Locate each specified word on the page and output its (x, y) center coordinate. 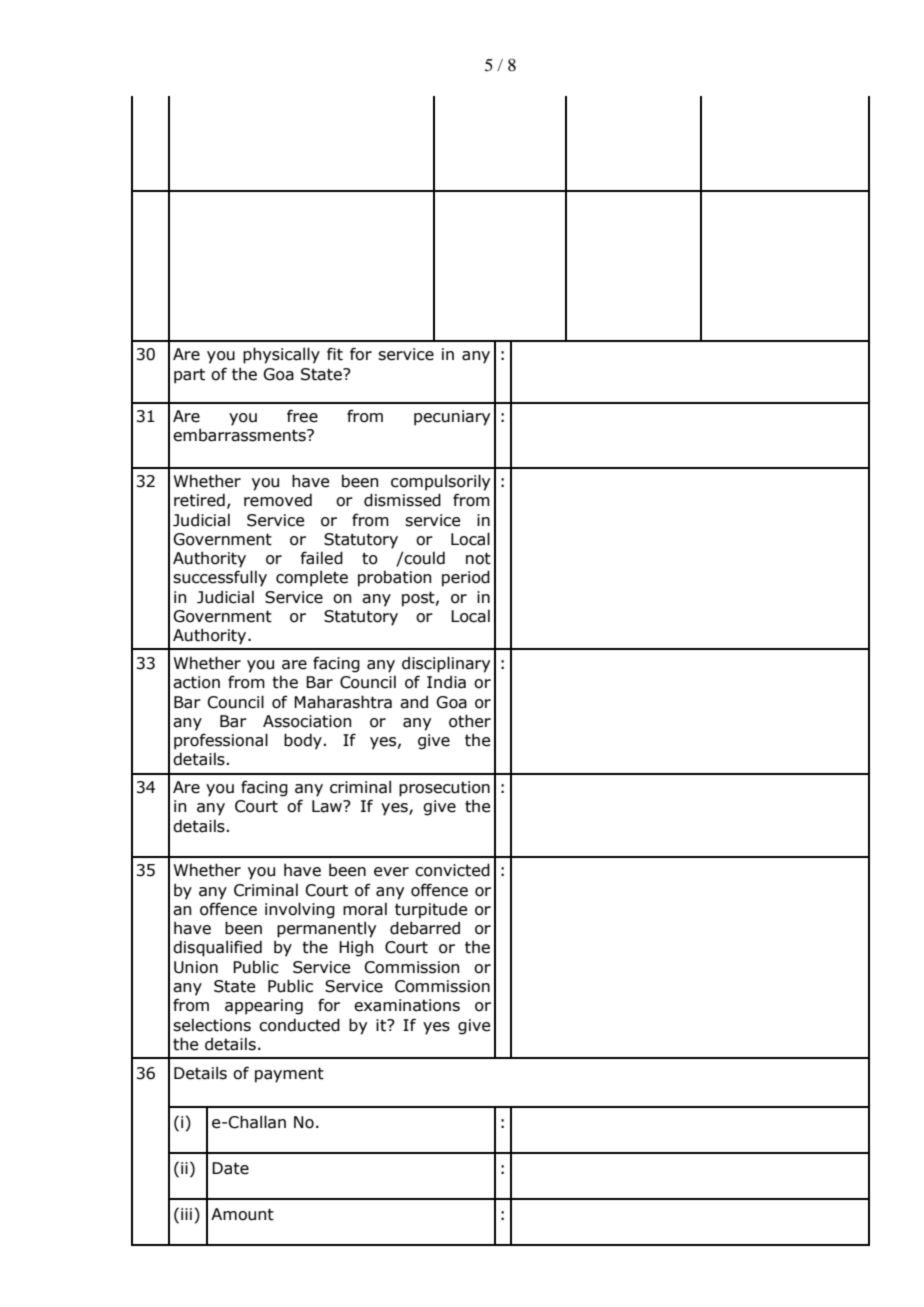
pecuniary (452, 418)
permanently (326, 929)
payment (289, 1075)
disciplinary (446, 664)
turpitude (431, 910)
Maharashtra (343, 702)
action (196, 682)
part (189, 376)
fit (335, 354)
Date (230, 1168)
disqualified (217, 948)
